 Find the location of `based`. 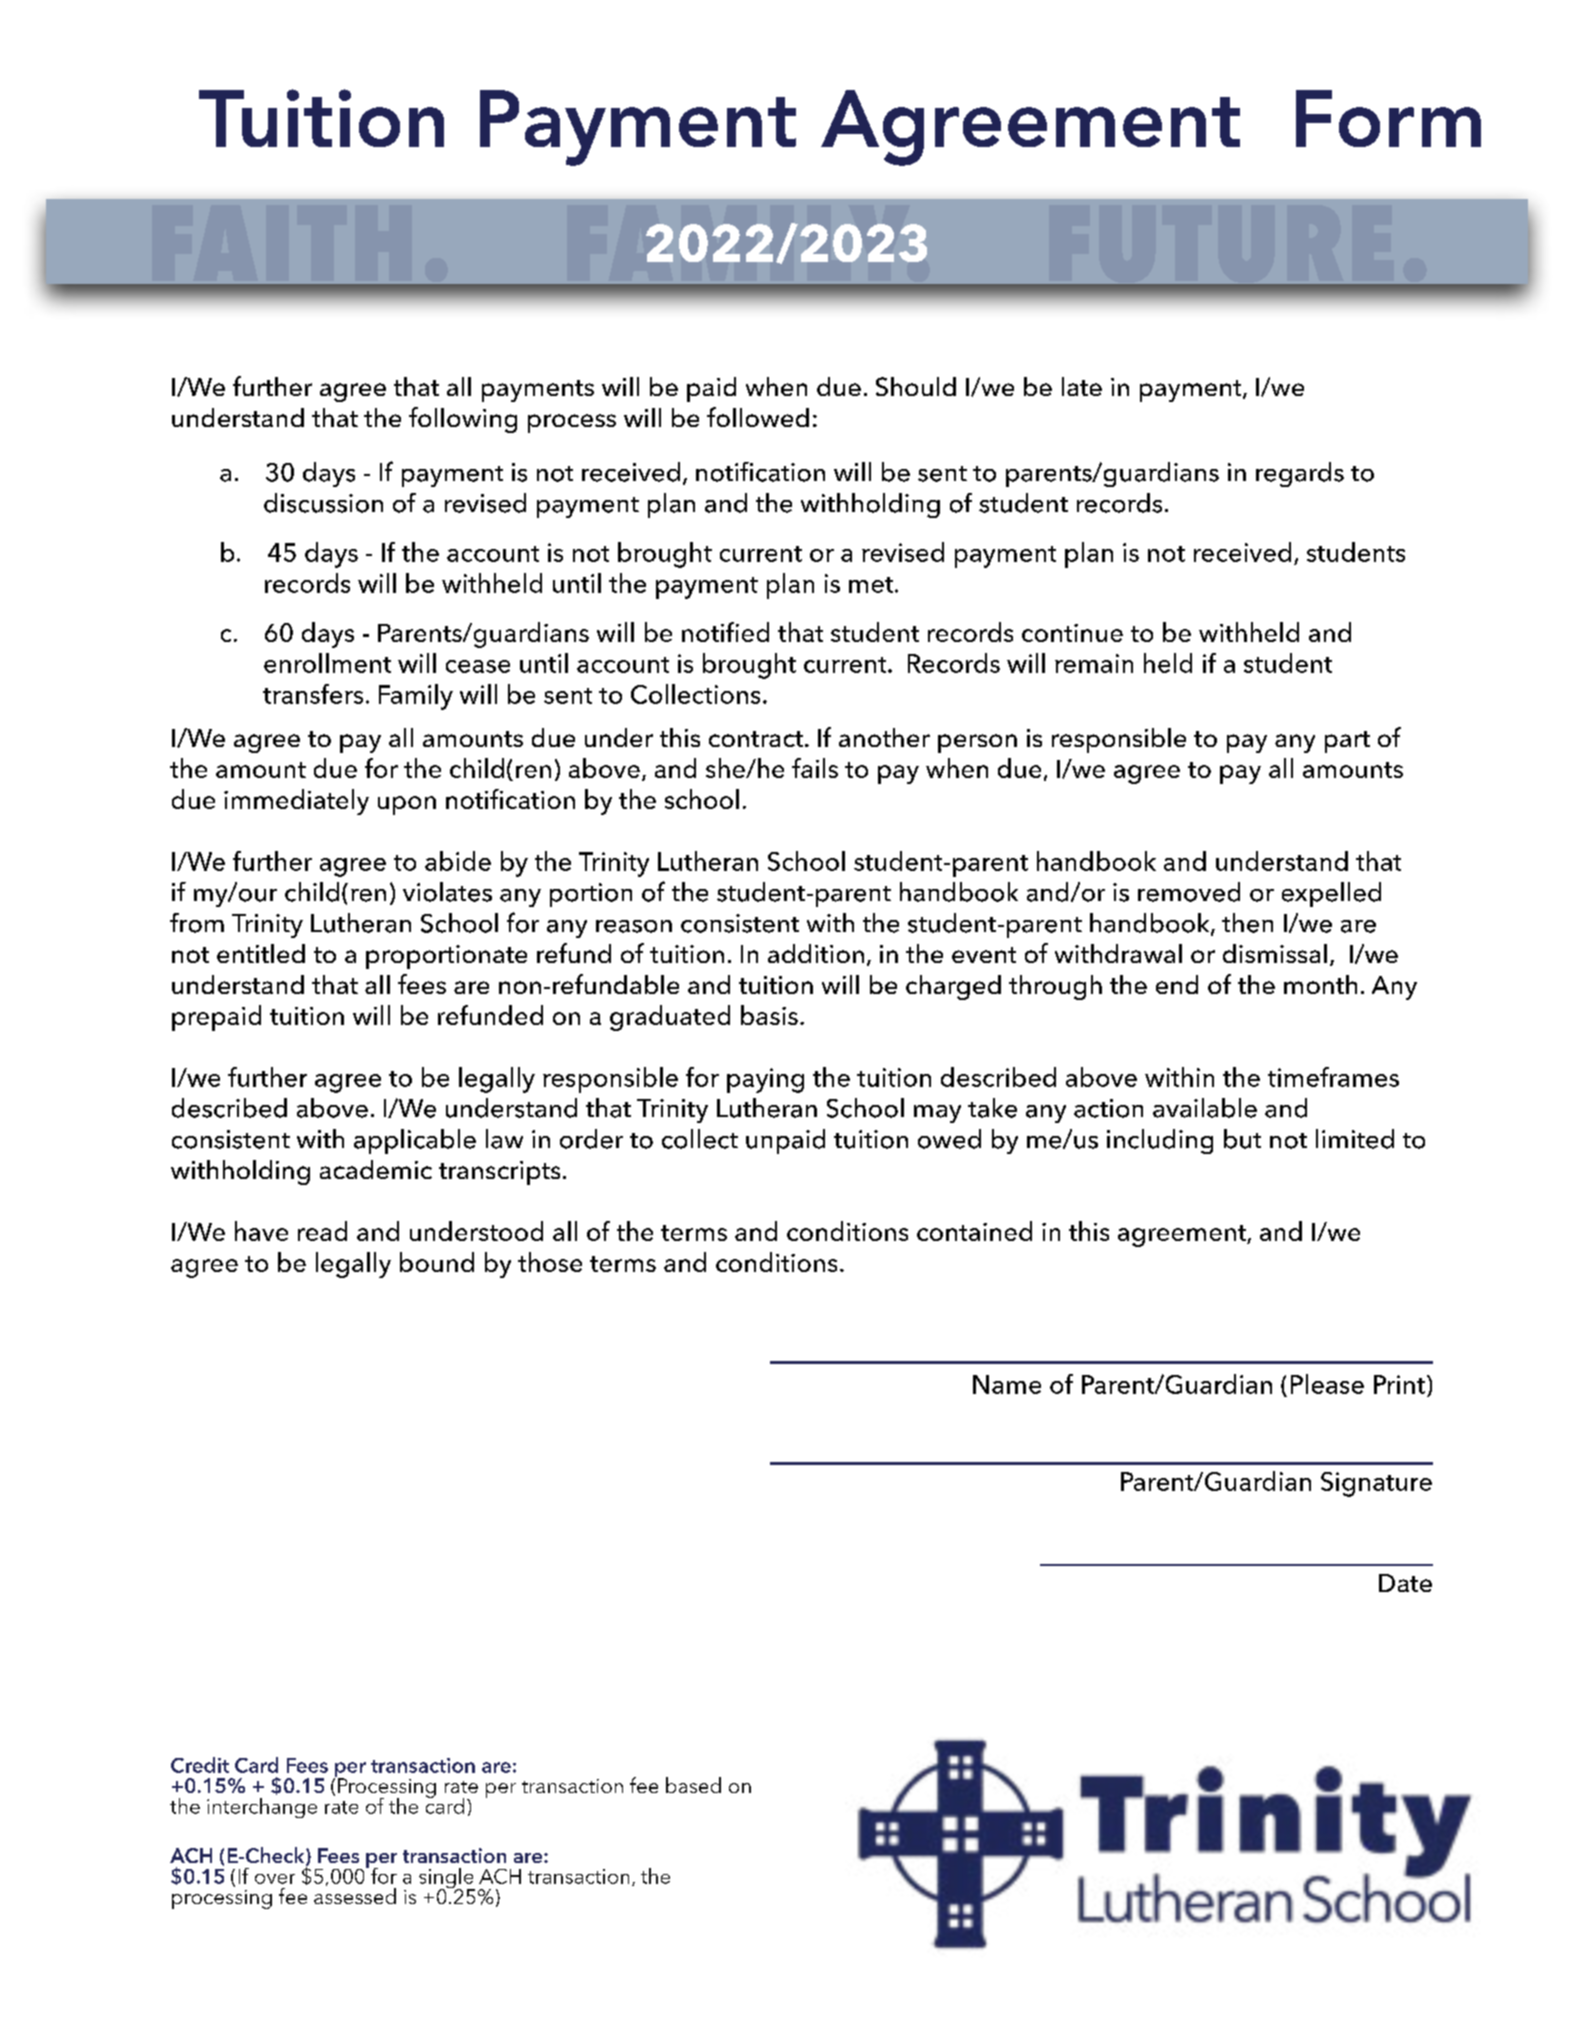

based is located at coordinates (693, 1785).
